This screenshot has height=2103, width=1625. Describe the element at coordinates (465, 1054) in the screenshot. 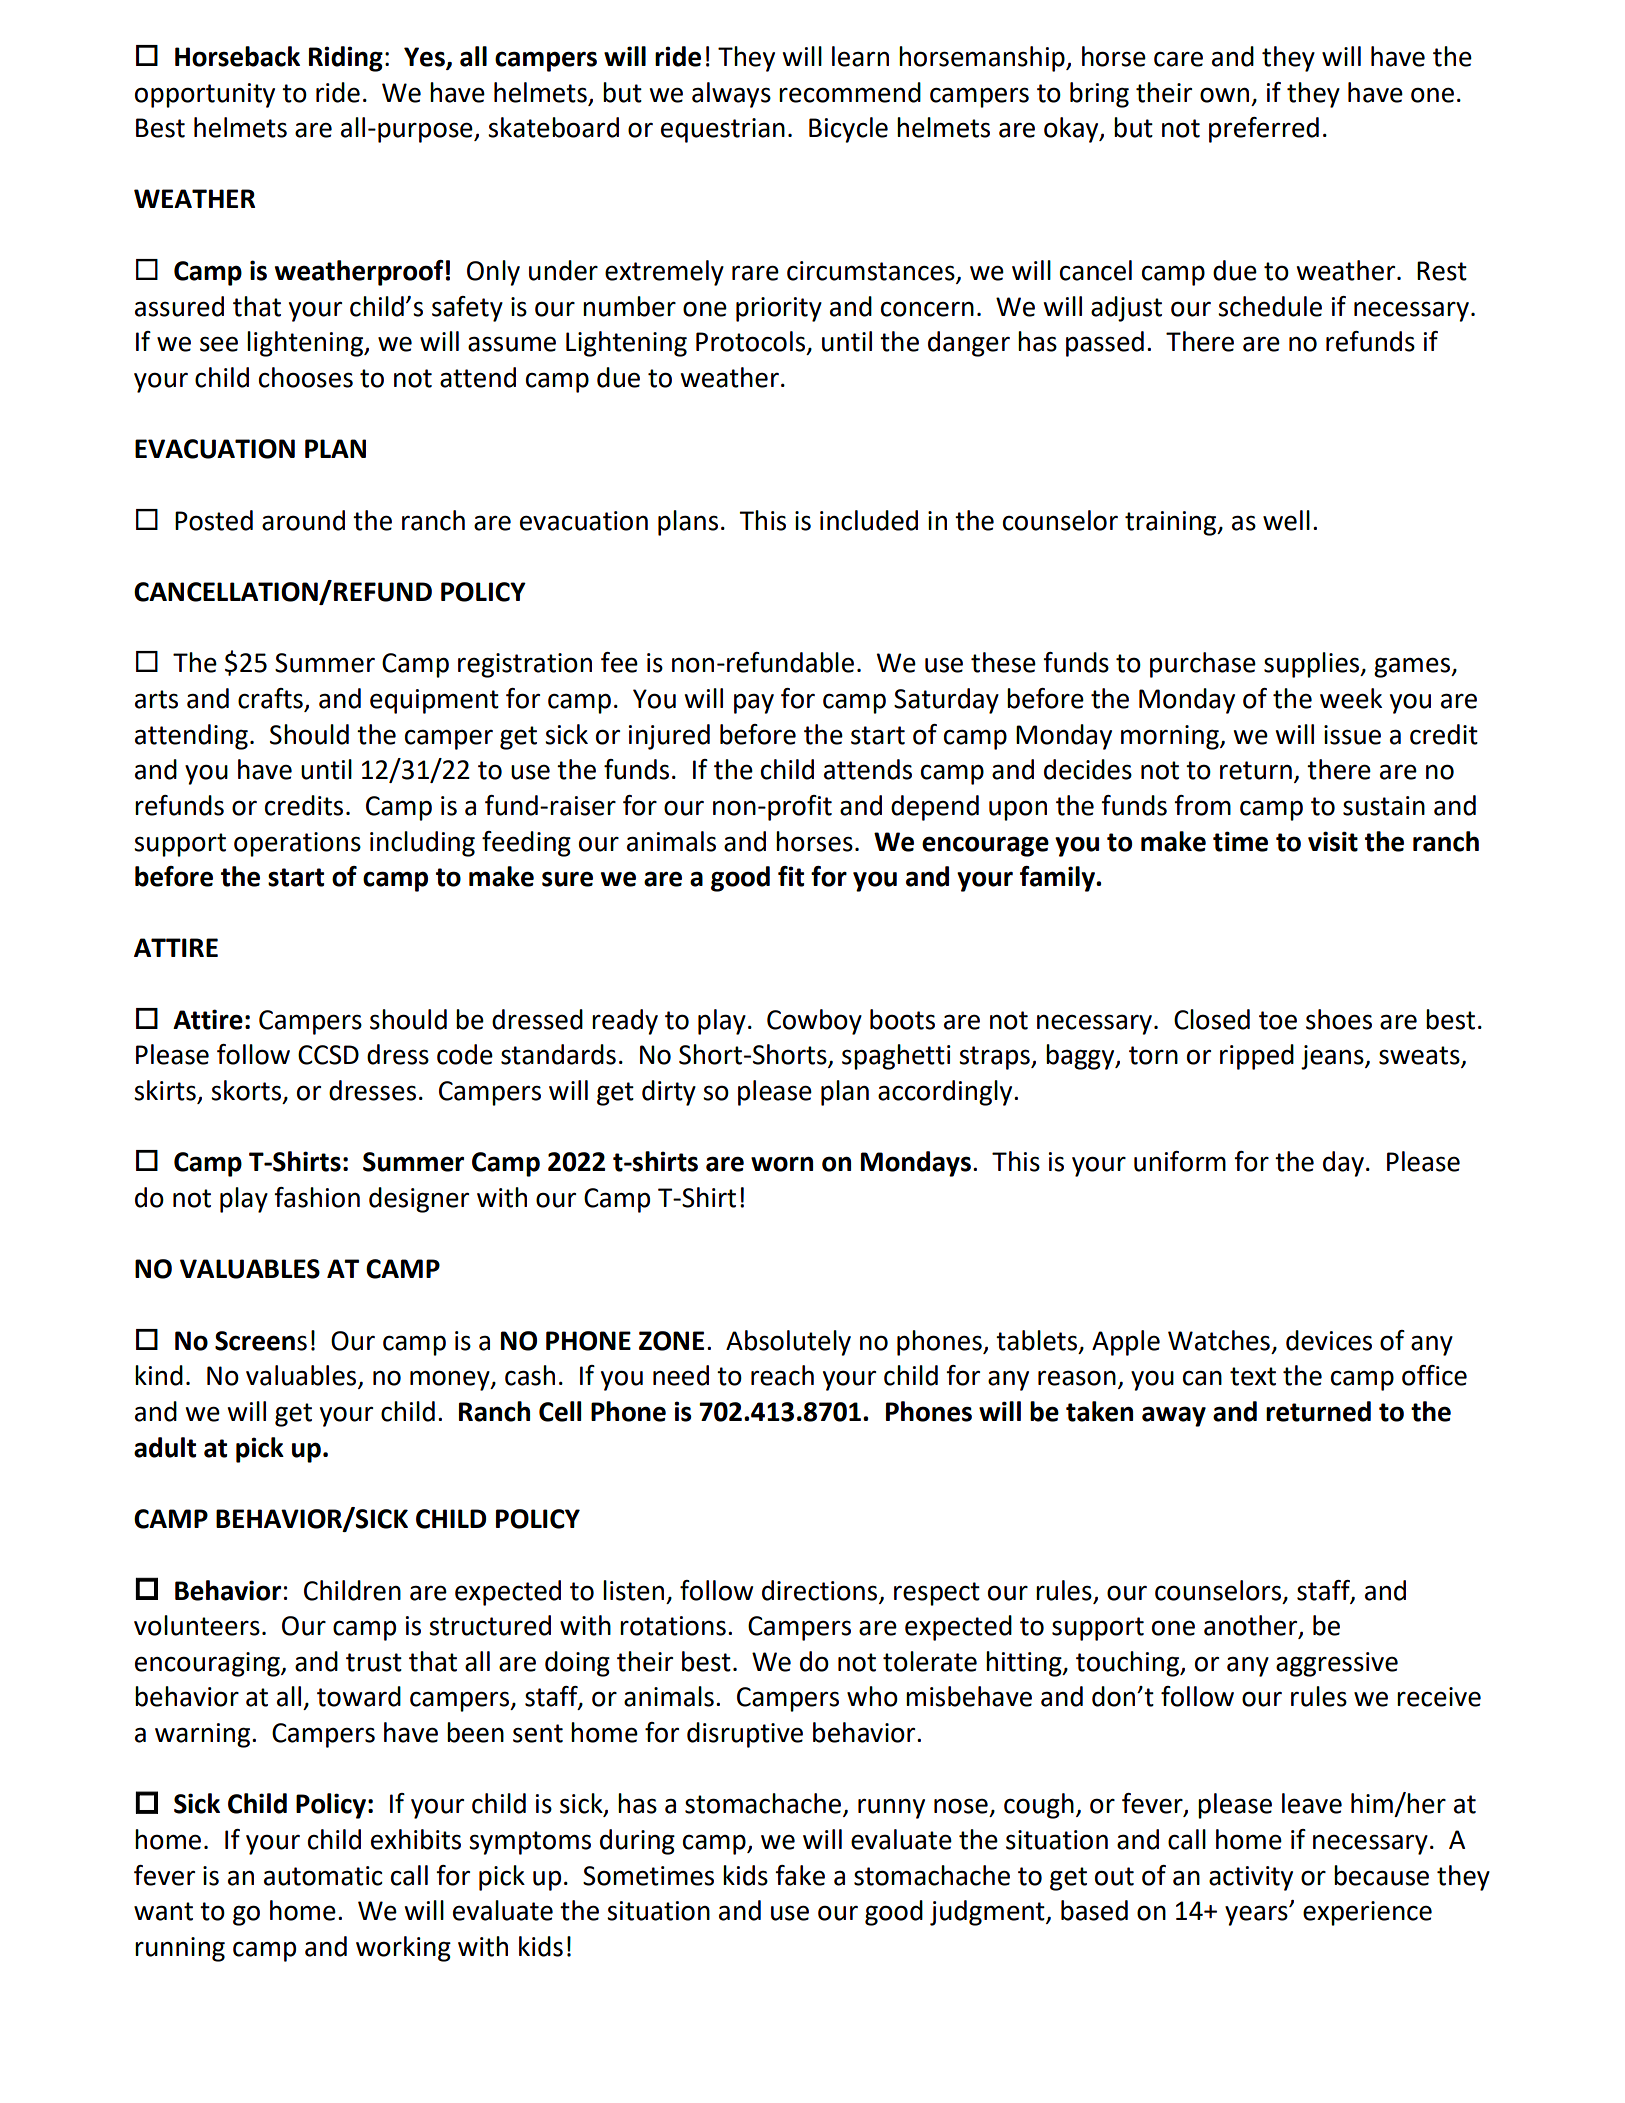

I see `code` at that location.
